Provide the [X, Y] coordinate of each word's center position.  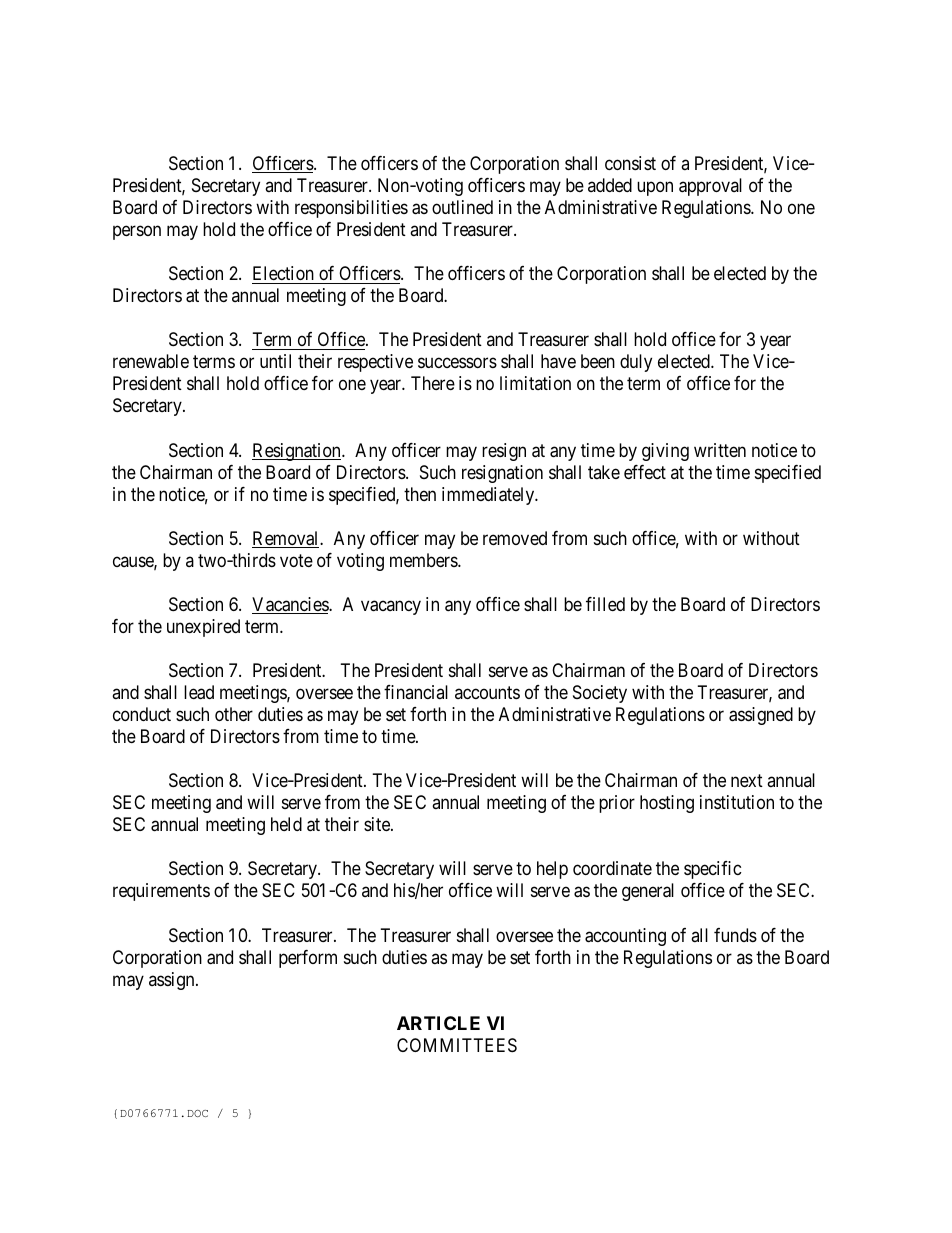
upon [655, 188]
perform [308, 959]
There [433, 383]
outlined [462, 207]
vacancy [391, 607]
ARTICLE [438, 1023]
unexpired [203, 628]
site [378, 824]
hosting [667, 804]
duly [636, 363]
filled [605, 604]
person [137, 232]
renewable [151, 361]
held [286, 824]
